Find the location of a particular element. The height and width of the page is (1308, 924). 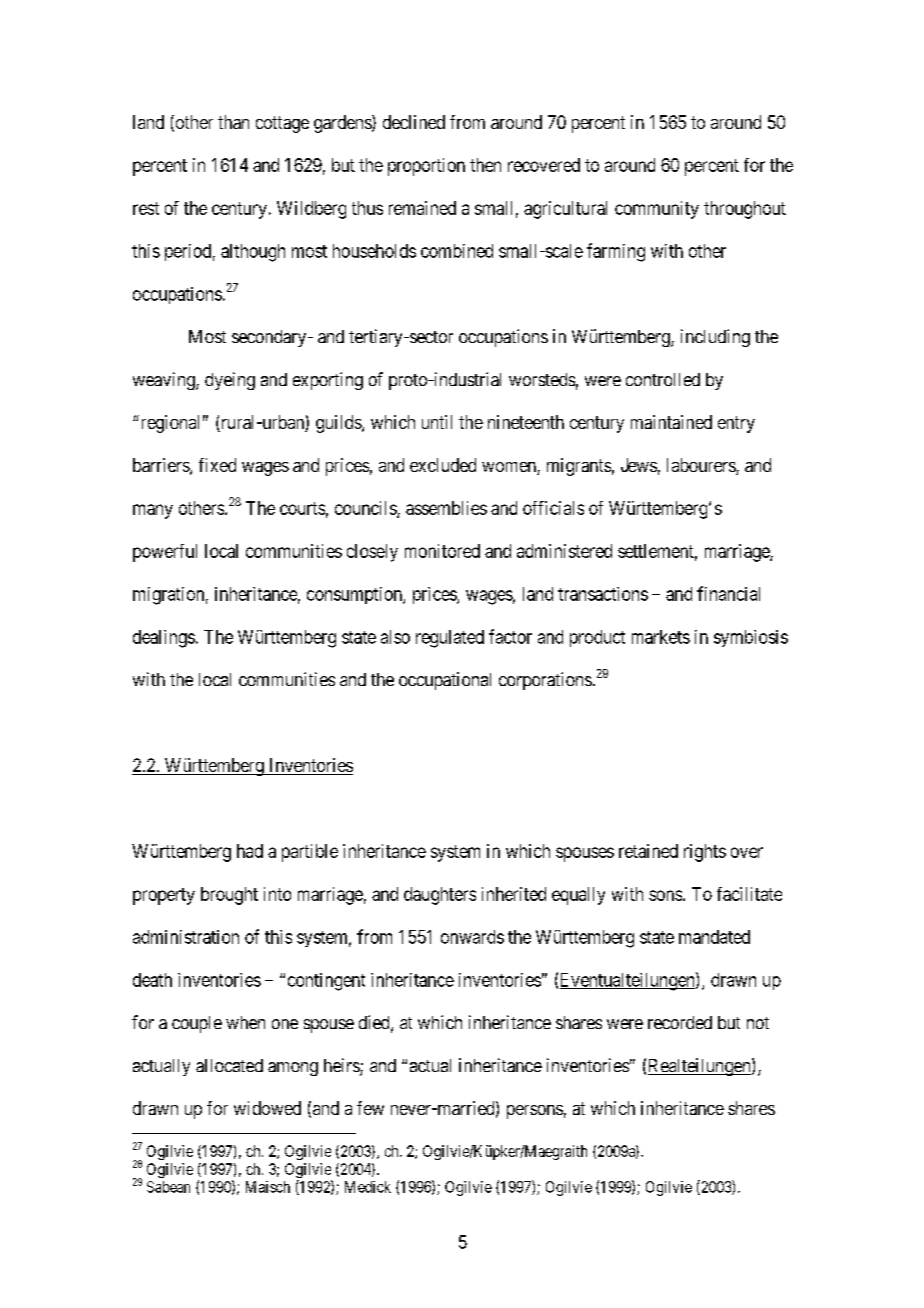

few is located at coordinates (370, 1108).
